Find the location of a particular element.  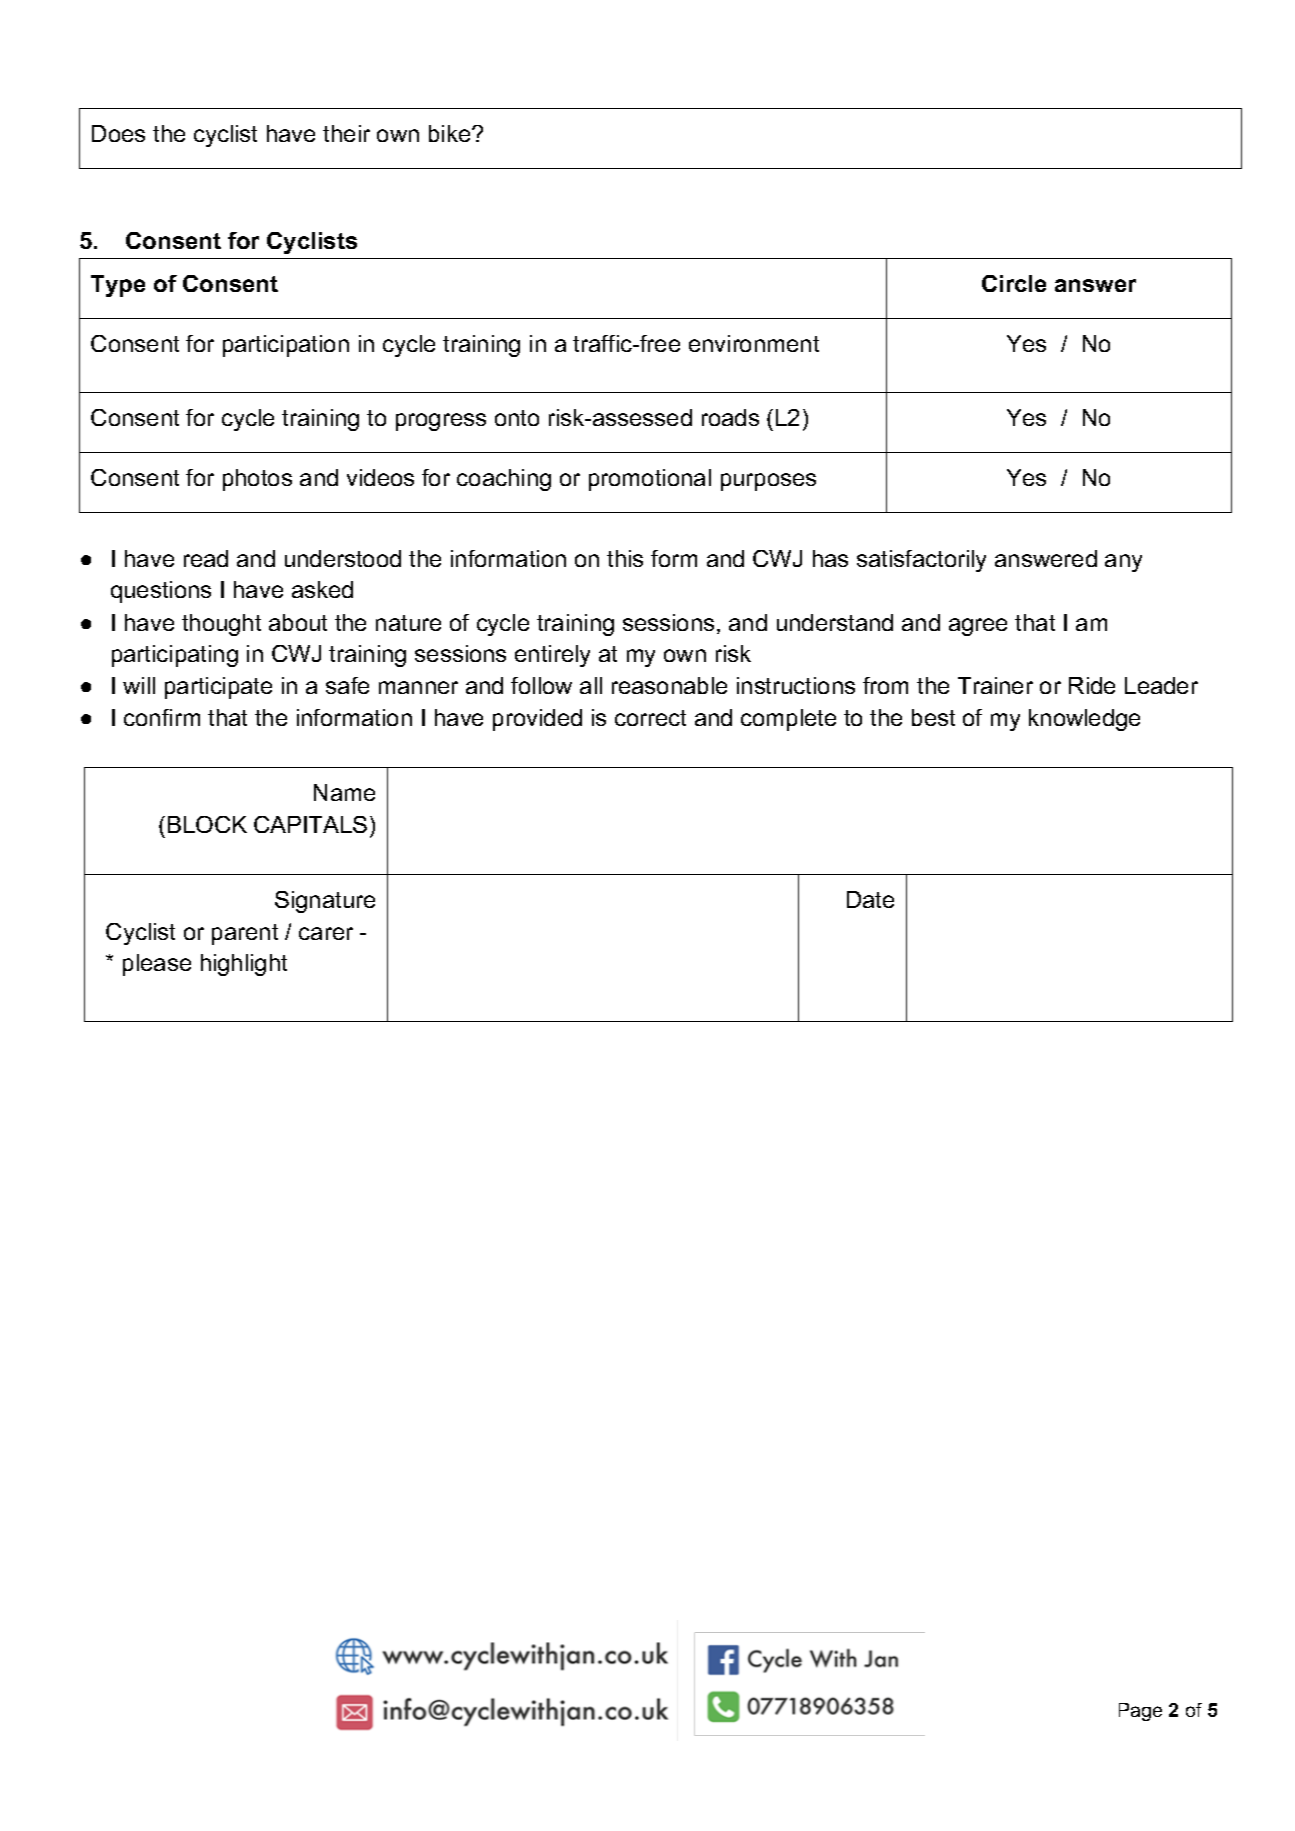

their is located at coordinates (346, 133).
